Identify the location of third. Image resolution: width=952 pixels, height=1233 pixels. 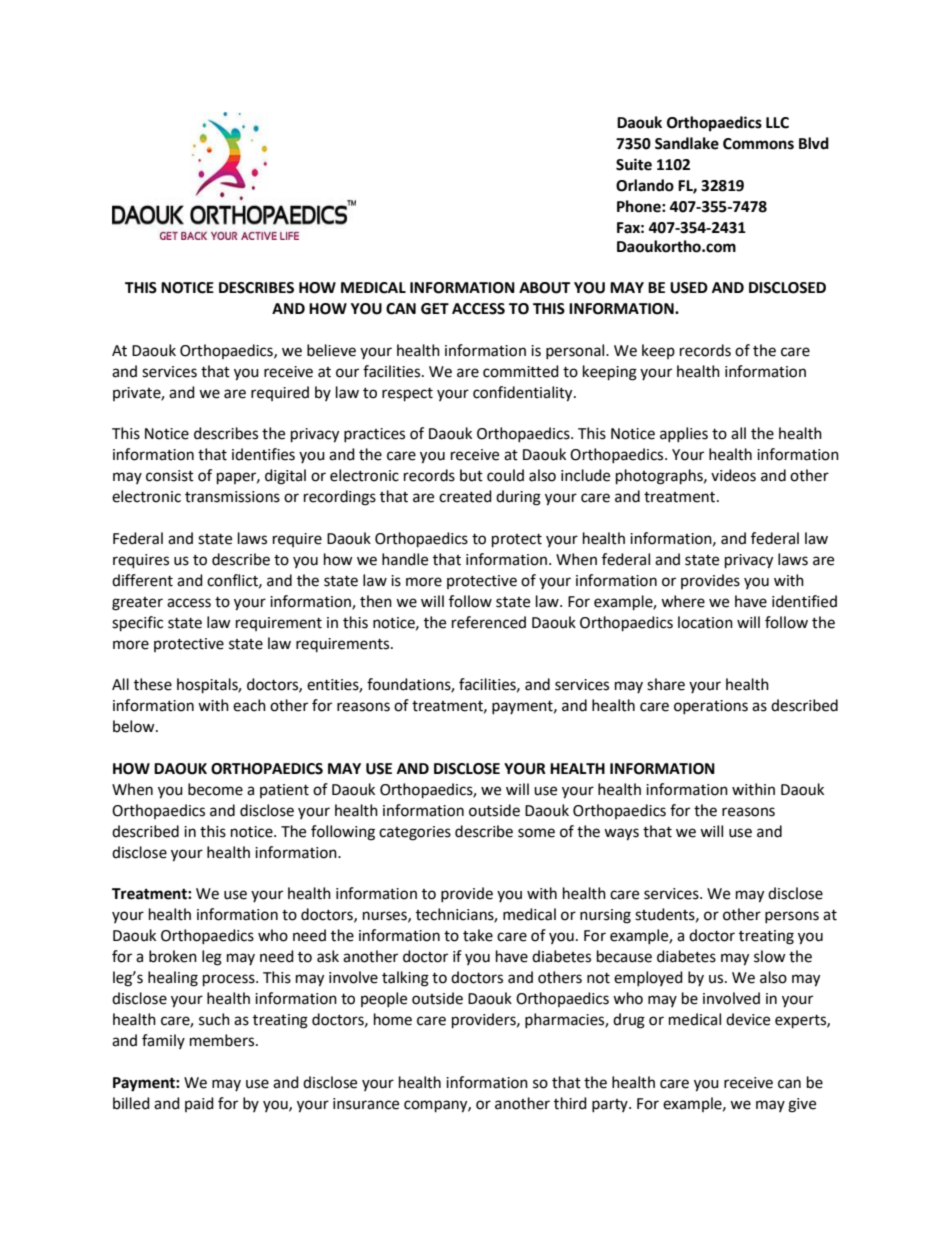
(570, 1103).
